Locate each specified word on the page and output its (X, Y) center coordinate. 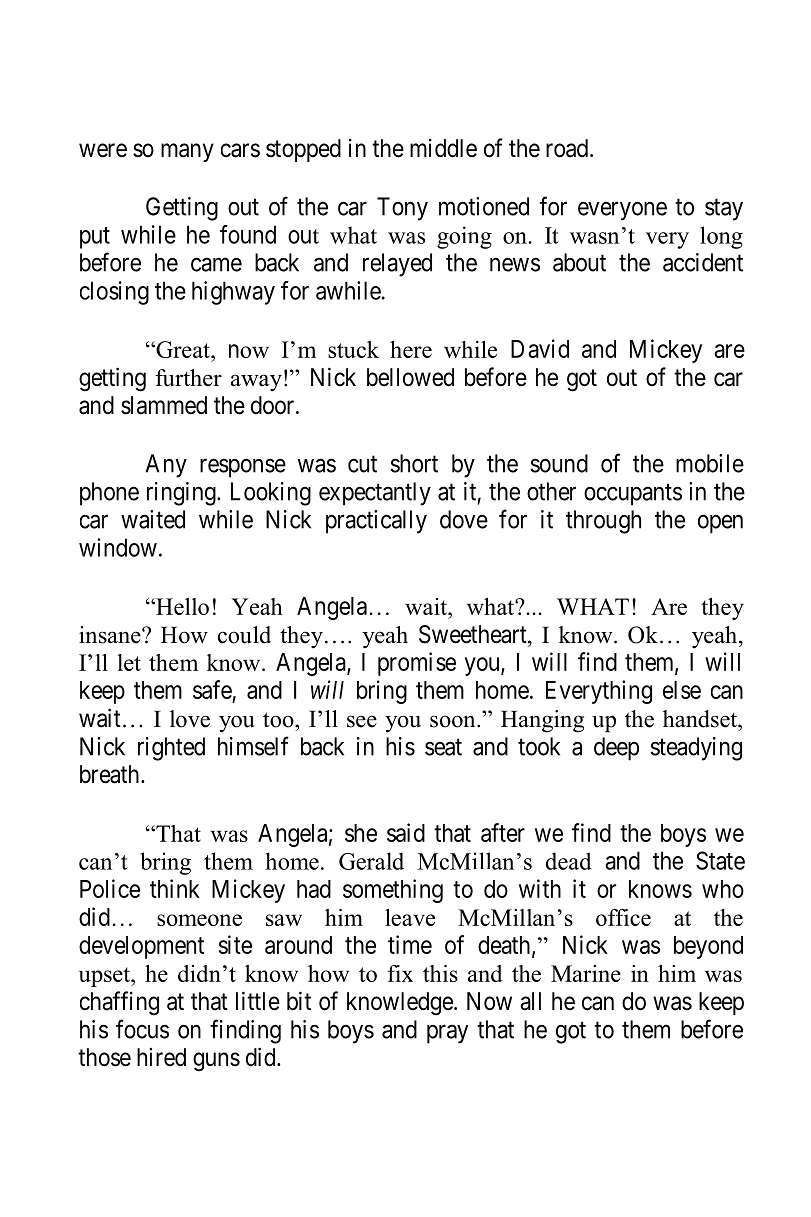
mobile (710, 463)
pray (447, 1034)
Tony (402, 209)
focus (142, 1029)
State (720, 860)
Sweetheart (474, 634)
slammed (164, 405)
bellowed (410, 377)
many (187, 152)
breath (111, 774)
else (682, 690)
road (568, 148)
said (406, 832)
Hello (181, 606)
